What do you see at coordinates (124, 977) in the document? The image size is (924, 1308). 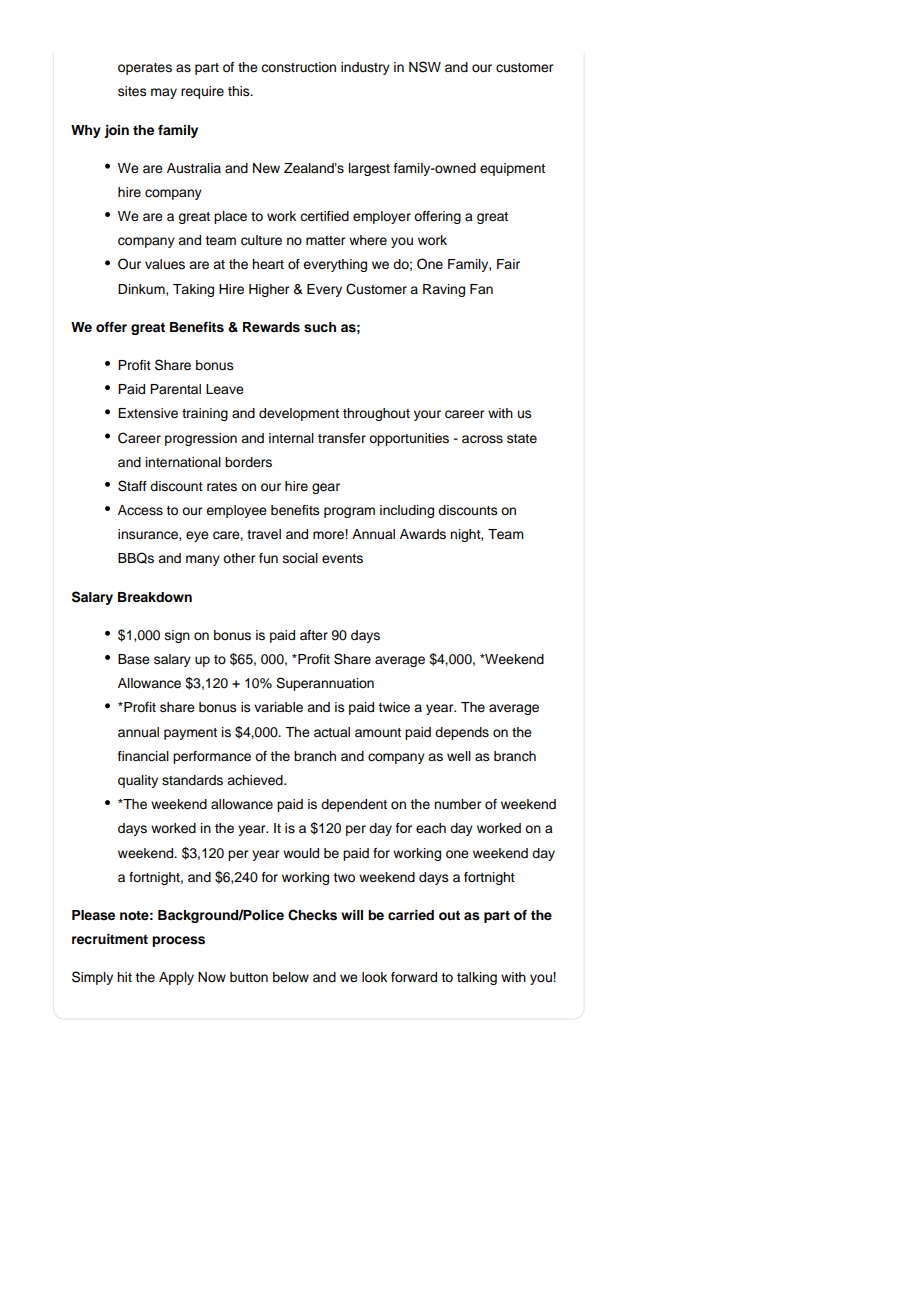 I see `hit` at bounding box center [124, 977].
